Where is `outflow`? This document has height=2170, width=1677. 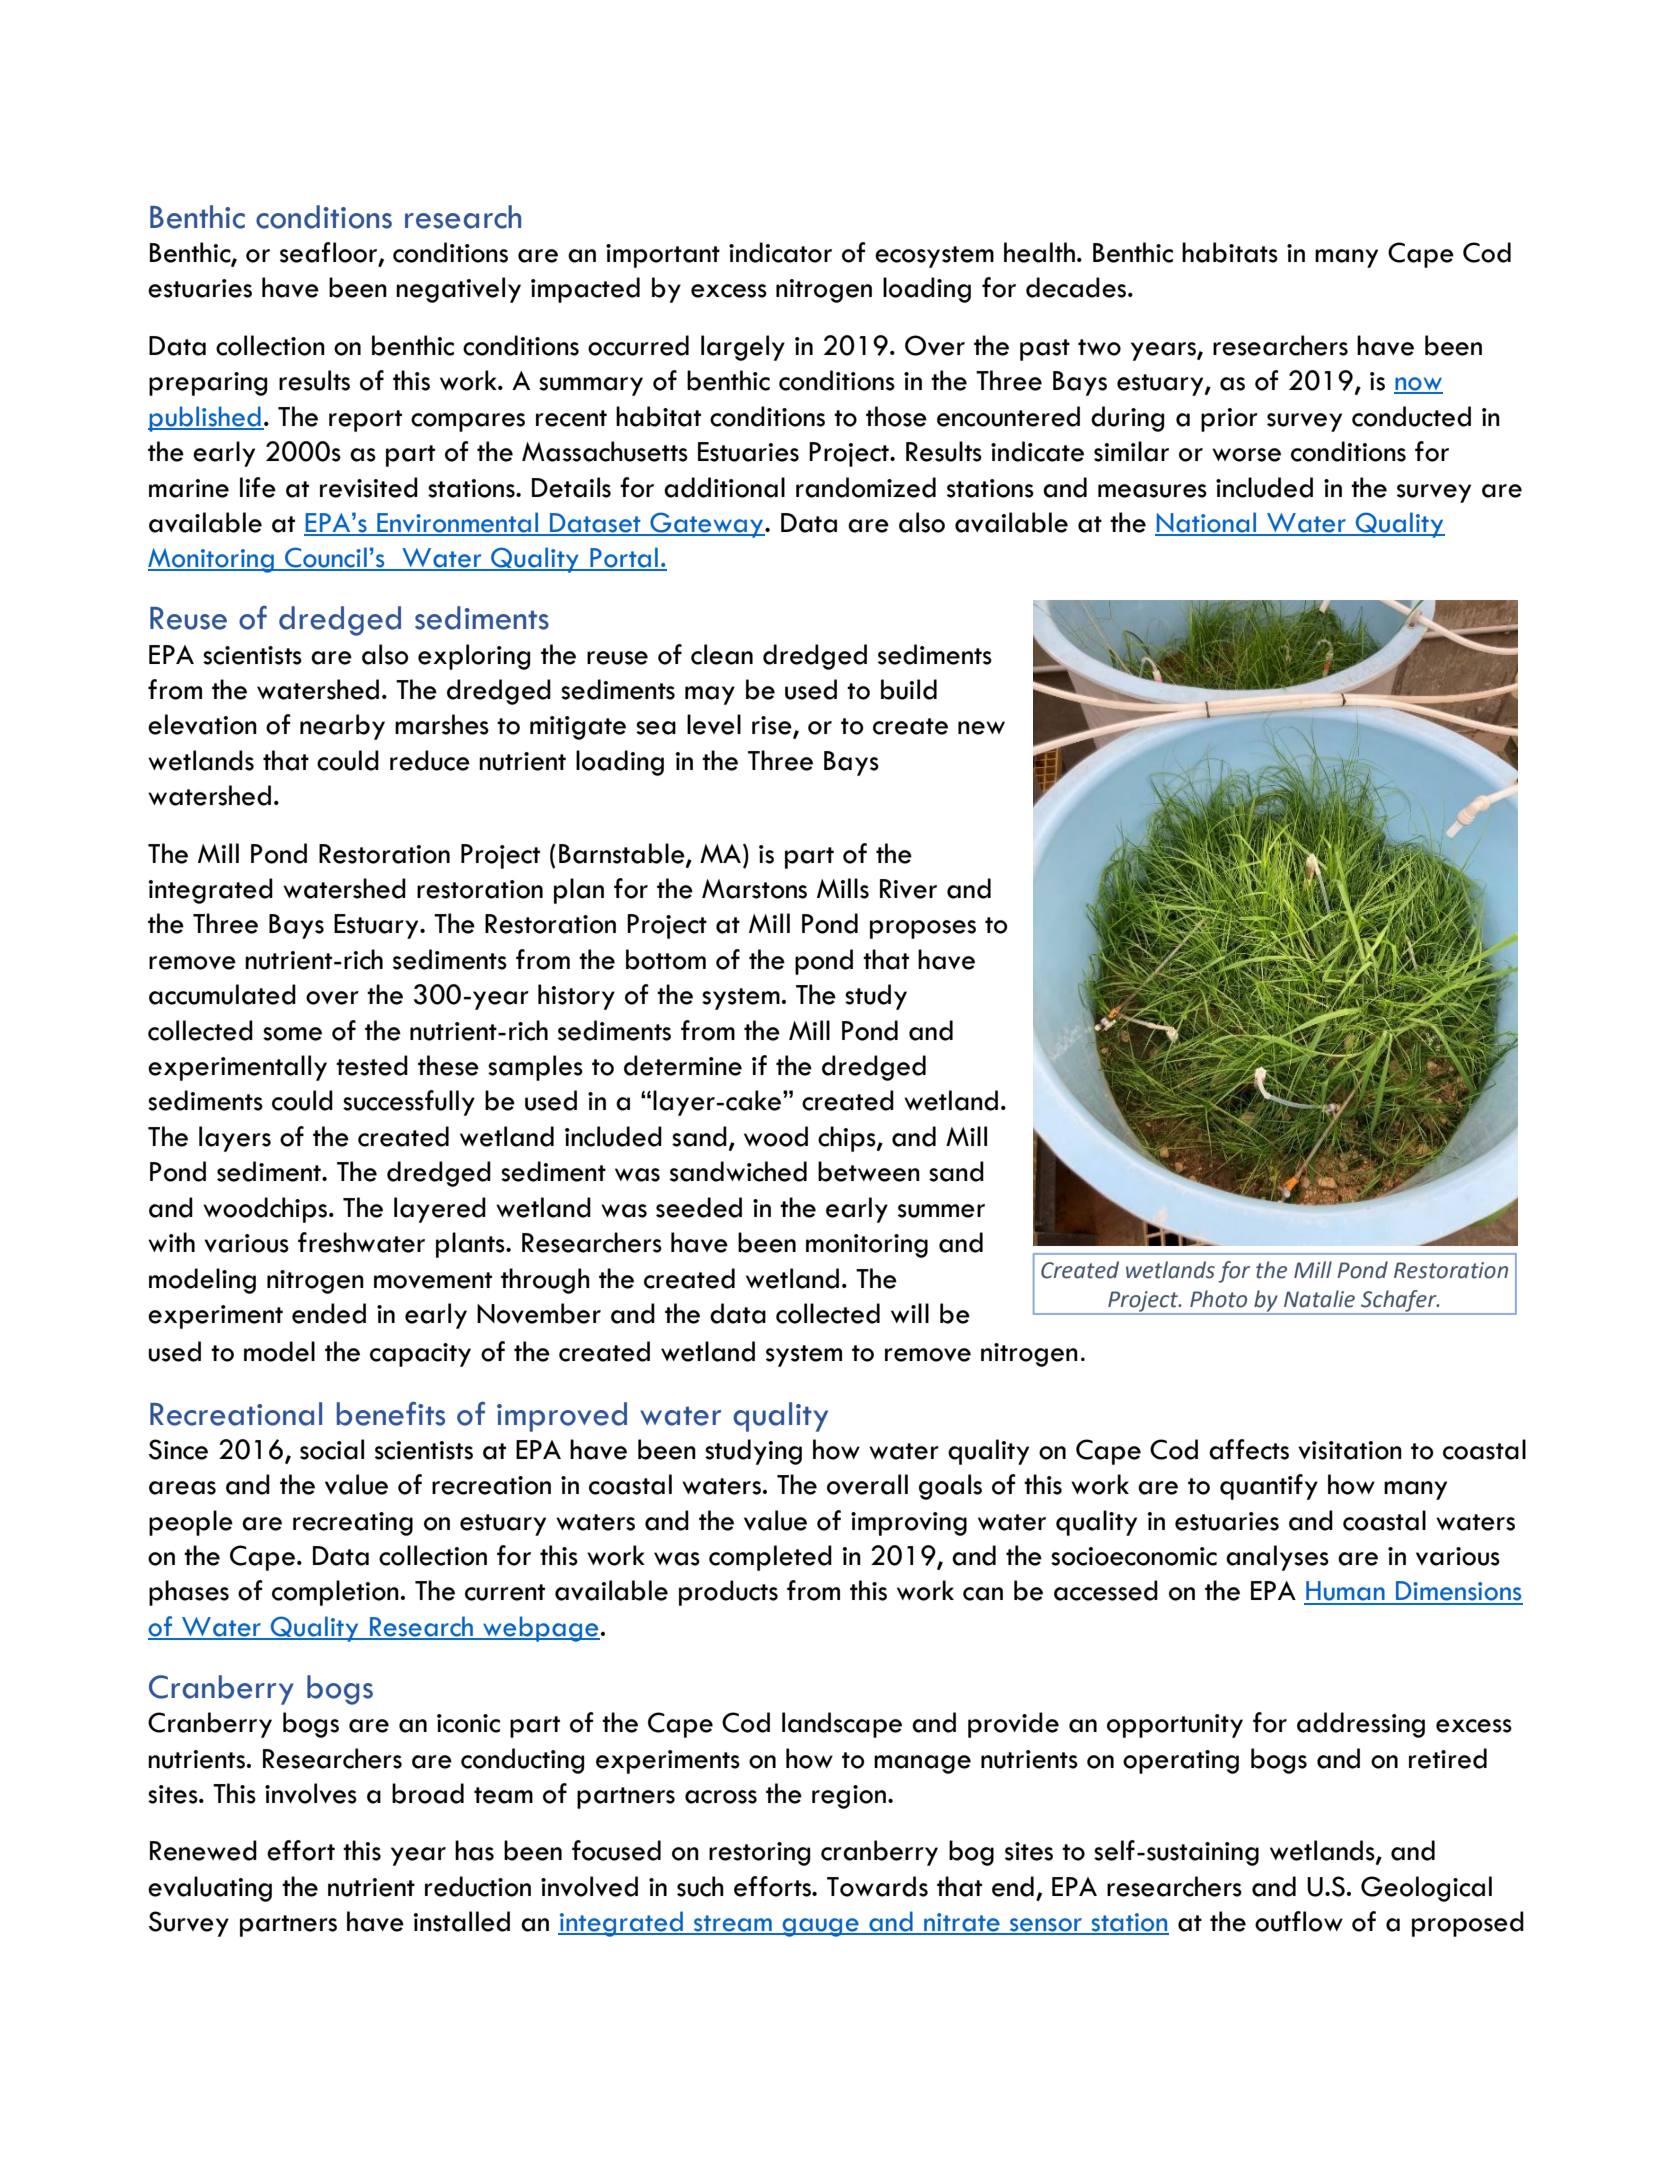
outflow is located at coordinates (1299, 1921).
